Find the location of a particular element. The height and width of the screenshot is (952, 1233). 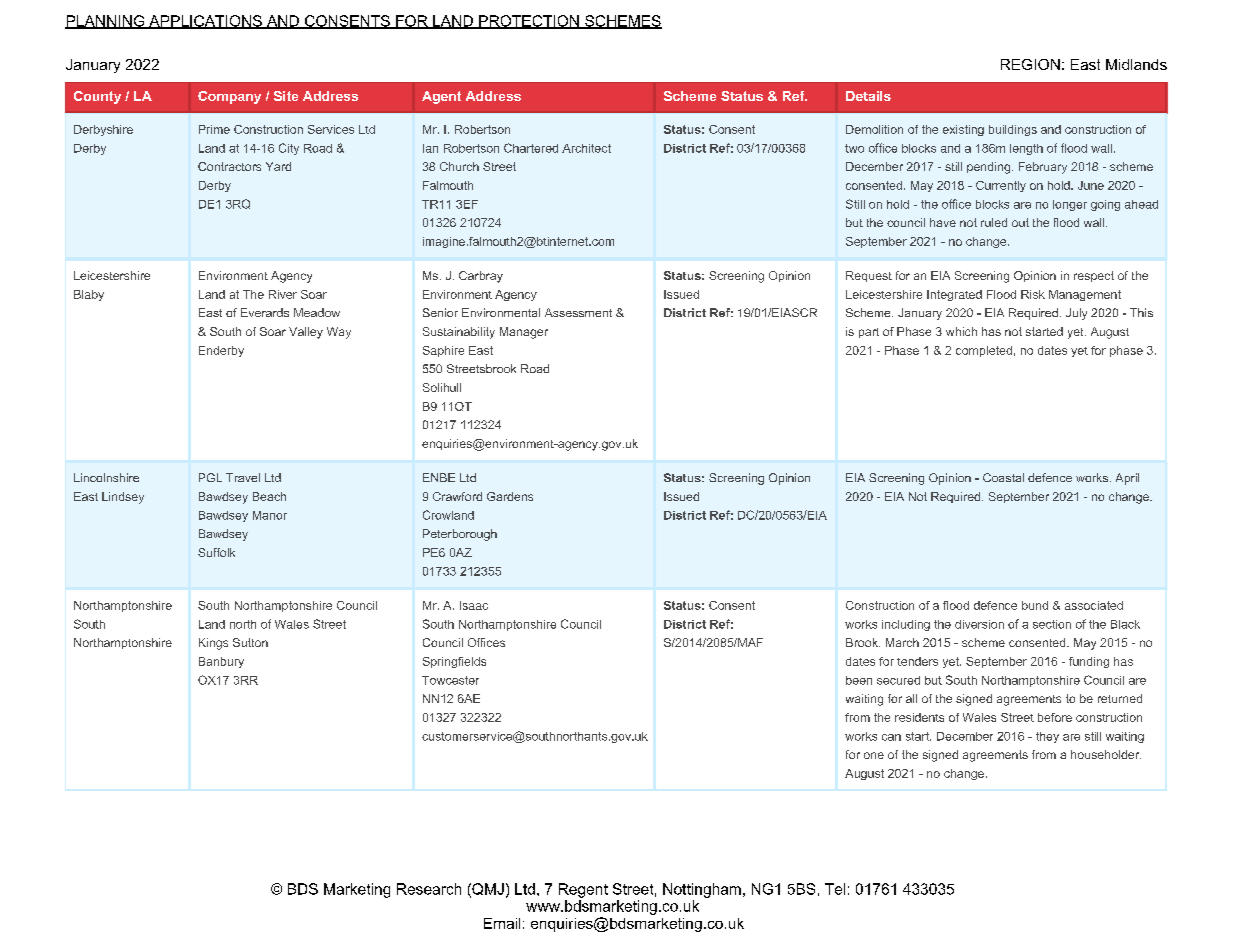

APPLICATIONS is located at coordinates (205, 22).
